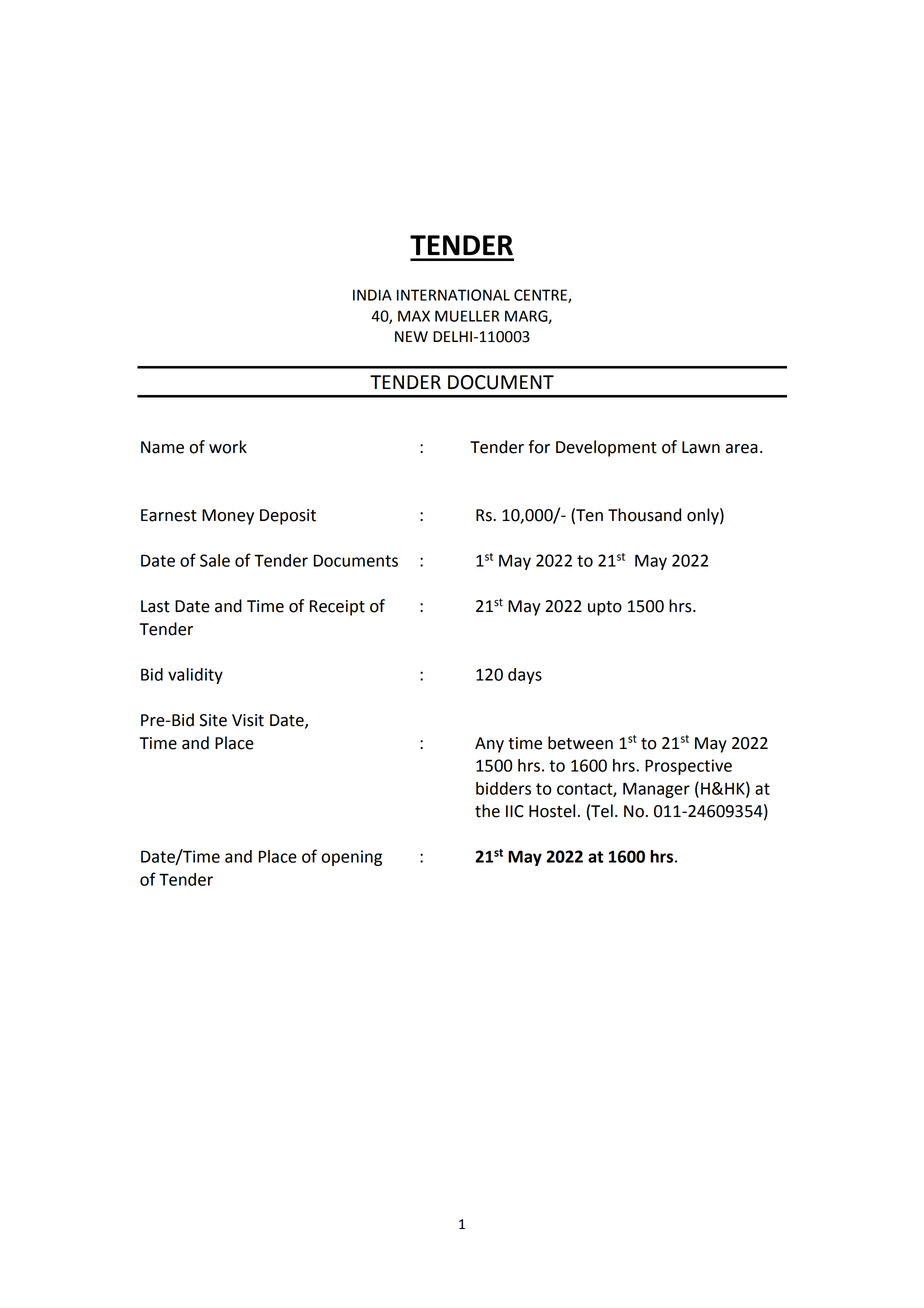 The height and width of the screenshot is (1308, 924). Describe the element at coordinates (215, 560) in the screenshot. I see `Sale` at that location.
